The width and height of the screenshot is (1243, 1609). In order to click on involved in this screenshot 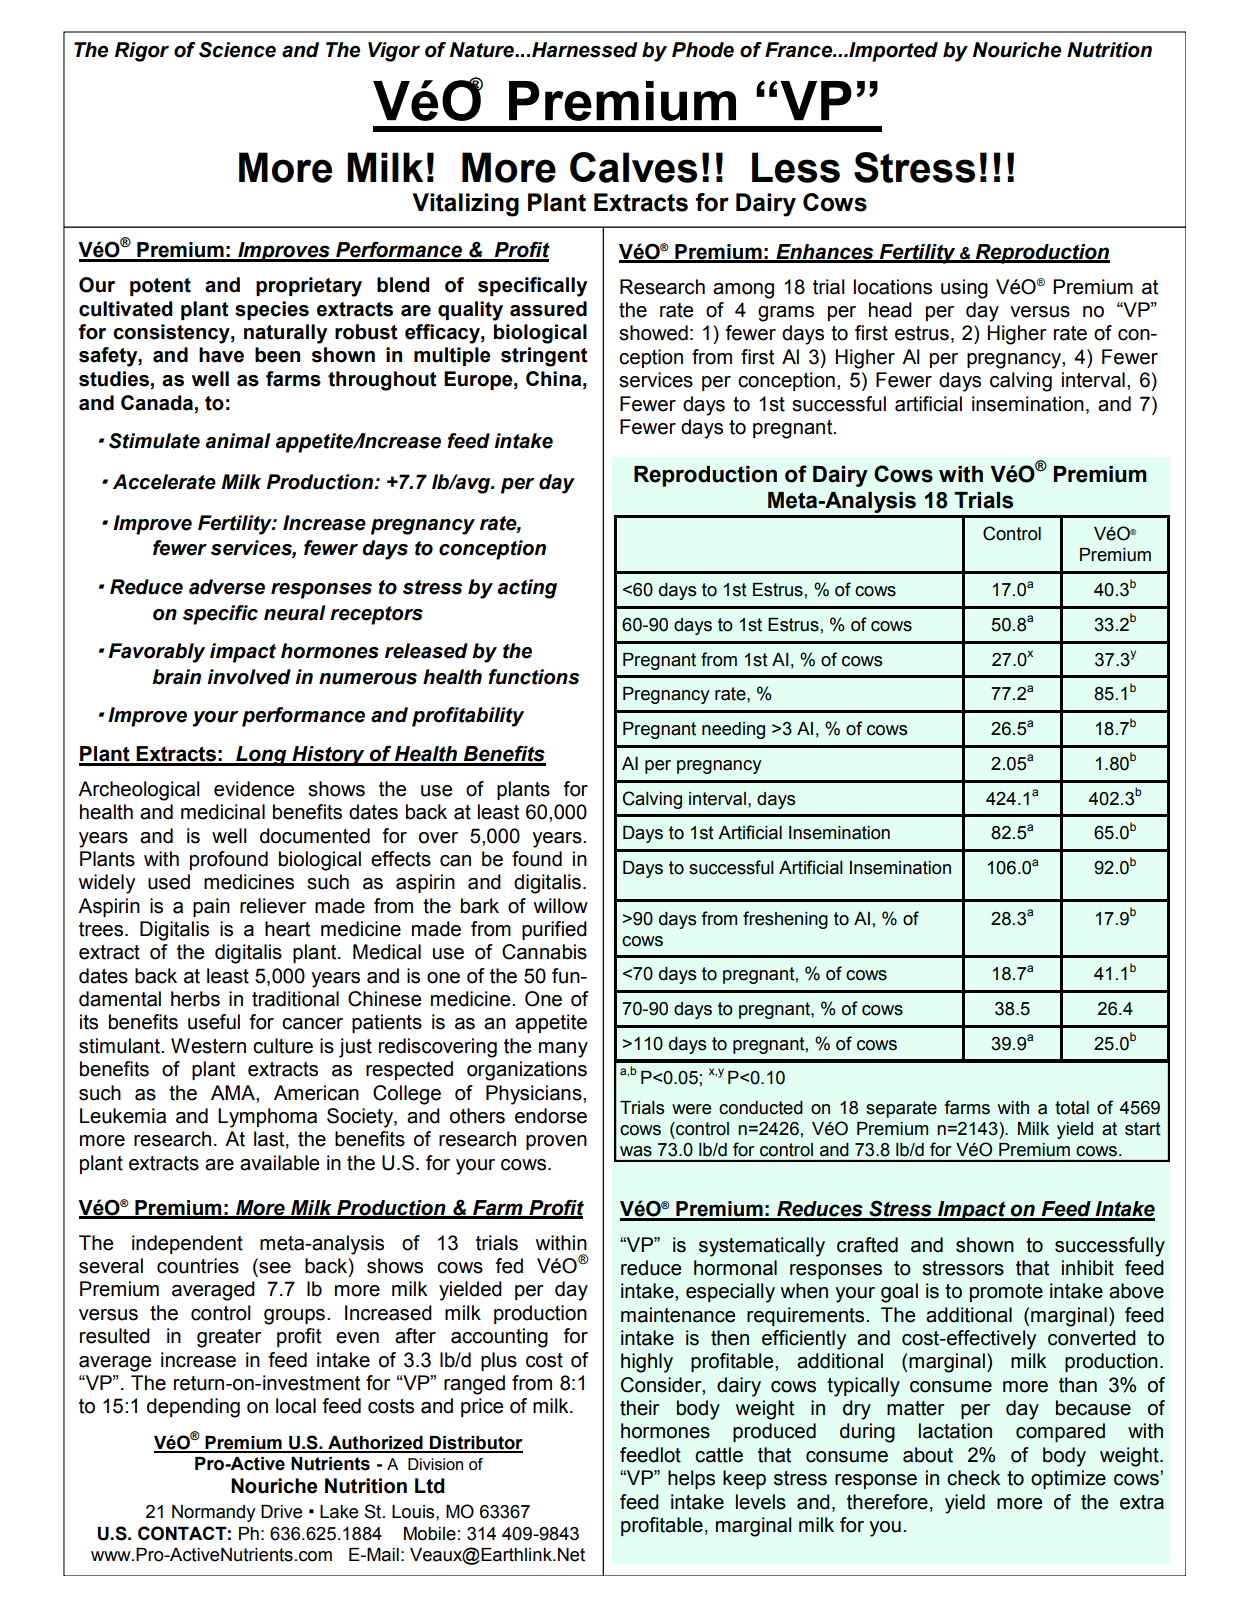, I will do `click(249, 677)`.
